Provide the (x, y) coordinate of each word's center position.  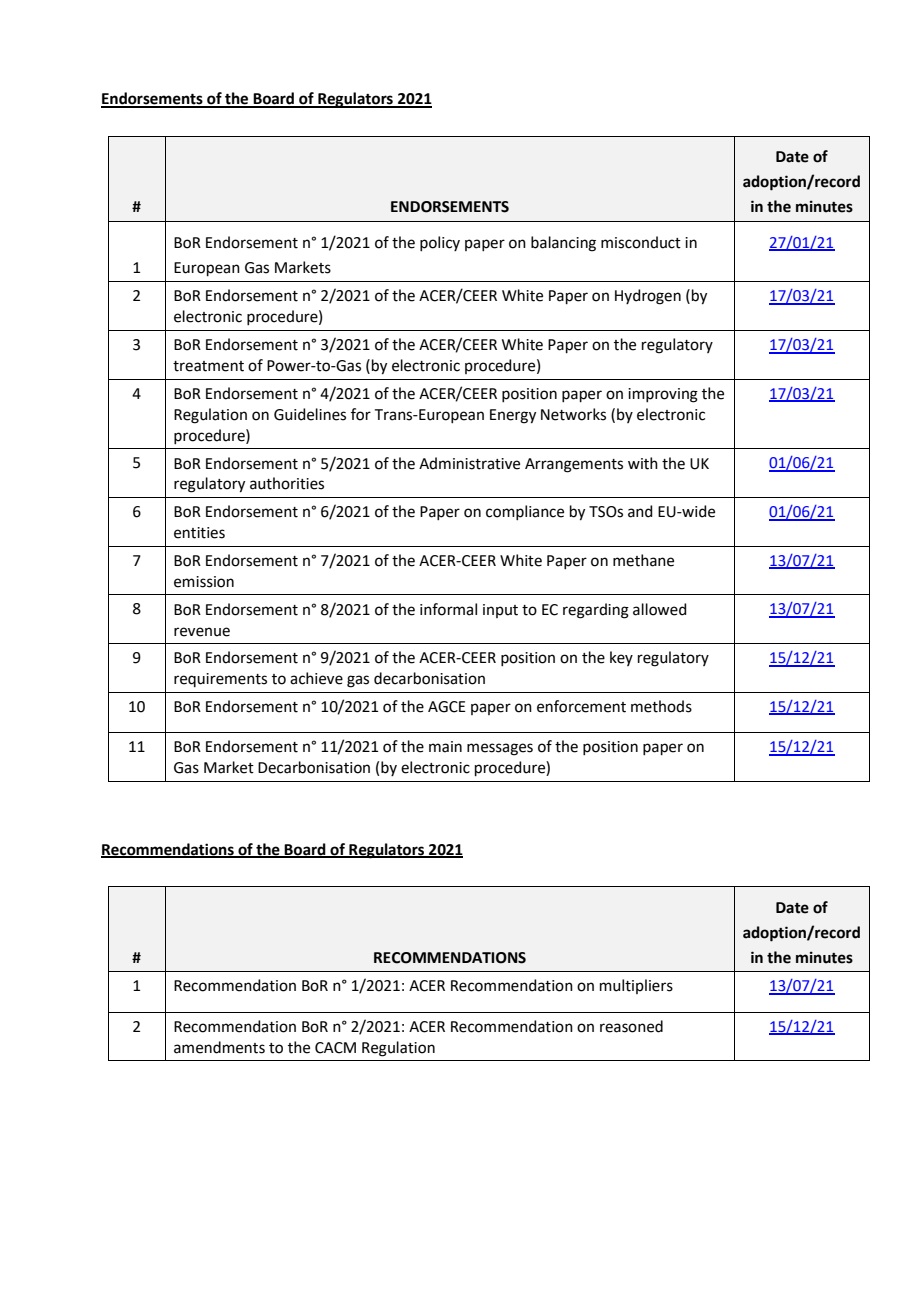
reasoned (631, 1026)
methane (643, 560)
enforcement (581, 706)
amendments (219, 1047)
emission (204, 582)
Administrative (469, 463)
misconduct (641, 242)
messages (500, 749)
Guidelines (310, 414)
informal (448, 609)
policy (440, 243)
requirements (220, 680)
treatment (208, 366)
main (445, 747)
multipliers (636, 986)
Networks (573, 414)
